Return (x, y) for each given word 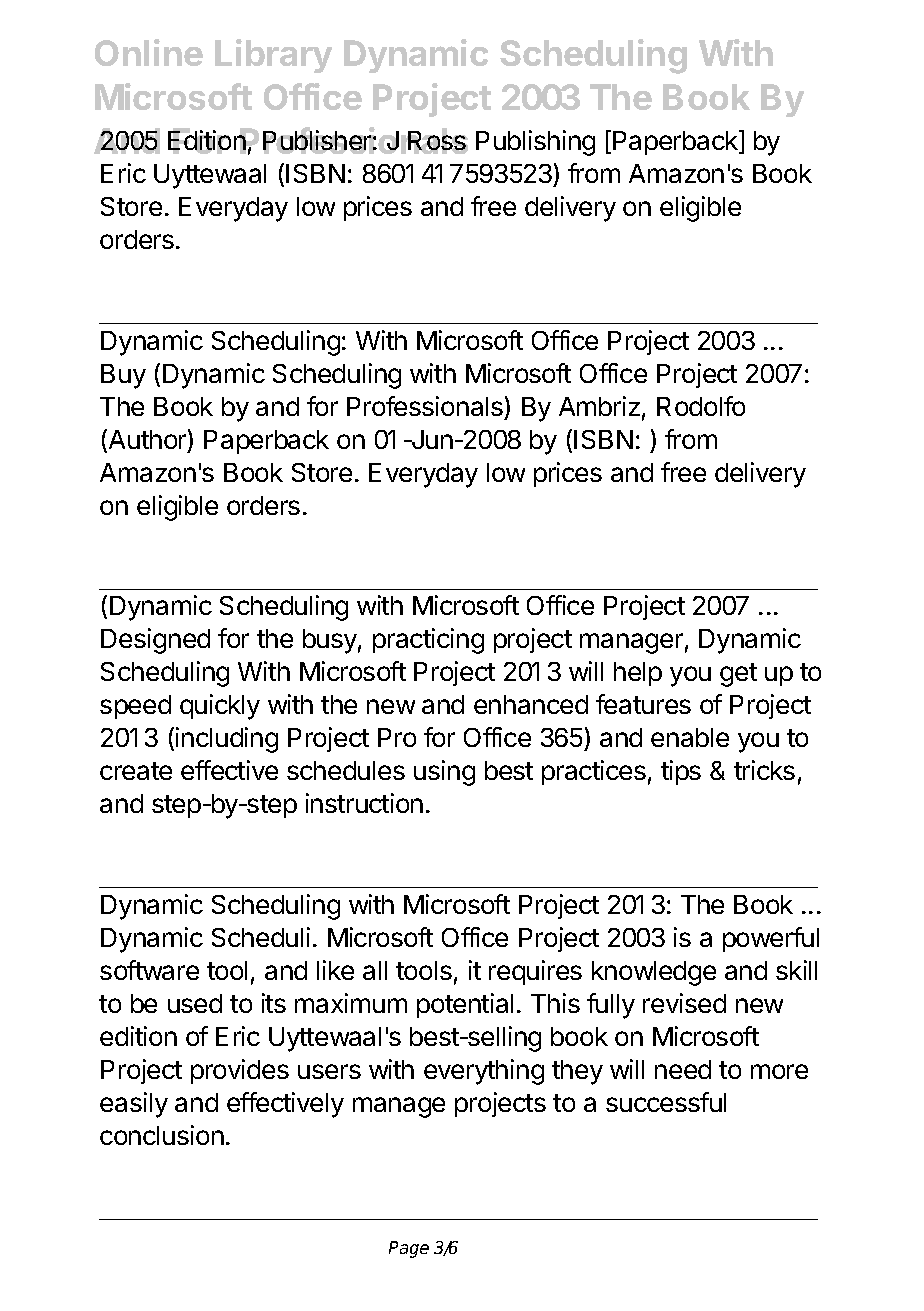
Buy (123, 376)
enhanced (531, 704)
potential (465, 1005)
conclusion (162, 1135)
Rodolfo (701, 406)
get (738, 675)
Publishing (535, 143)
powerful (771, 939)
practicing (428, 641)
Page (409, 1249)
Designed (155, 641)
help (638, 674)
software (149, 970)
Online (149, 52)
